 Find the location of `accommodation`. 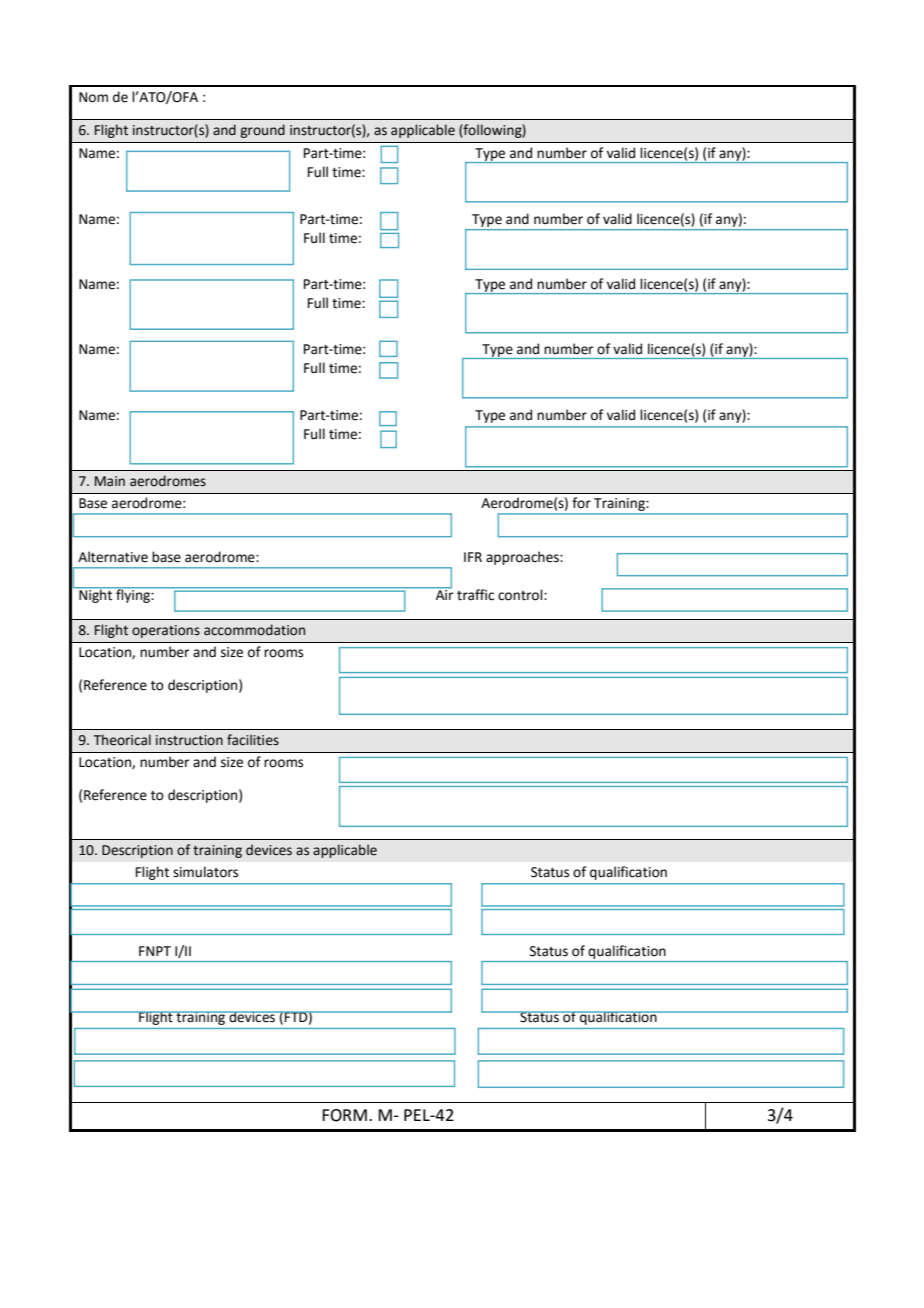

accommodation is located at coordinates (254, 630).
